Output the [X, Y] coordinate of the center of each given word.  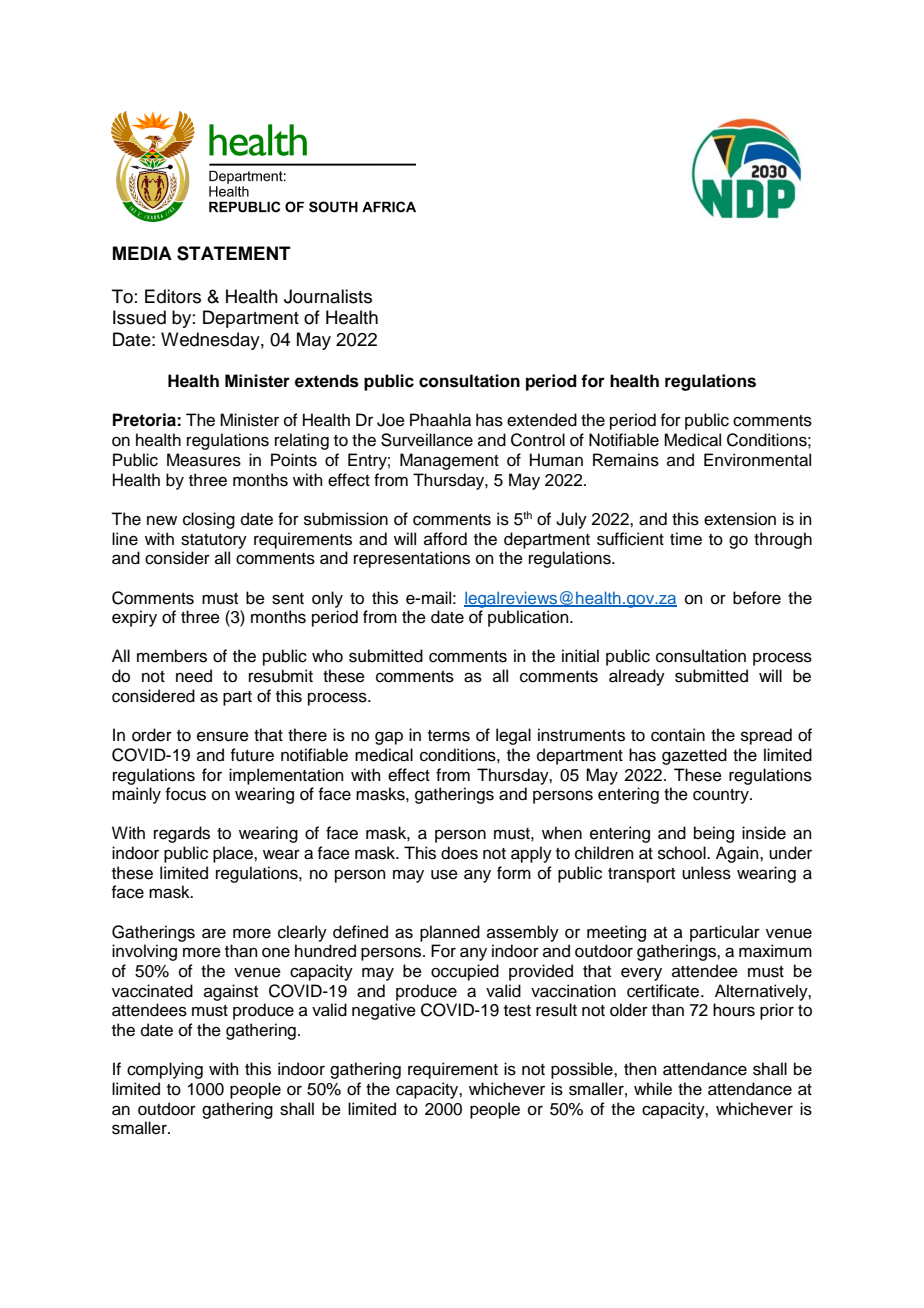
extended [542, 420]
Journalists [328, 296]
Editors [173, 296]
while [653, 1089]
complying [165, 1070]
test [517, 1011]
